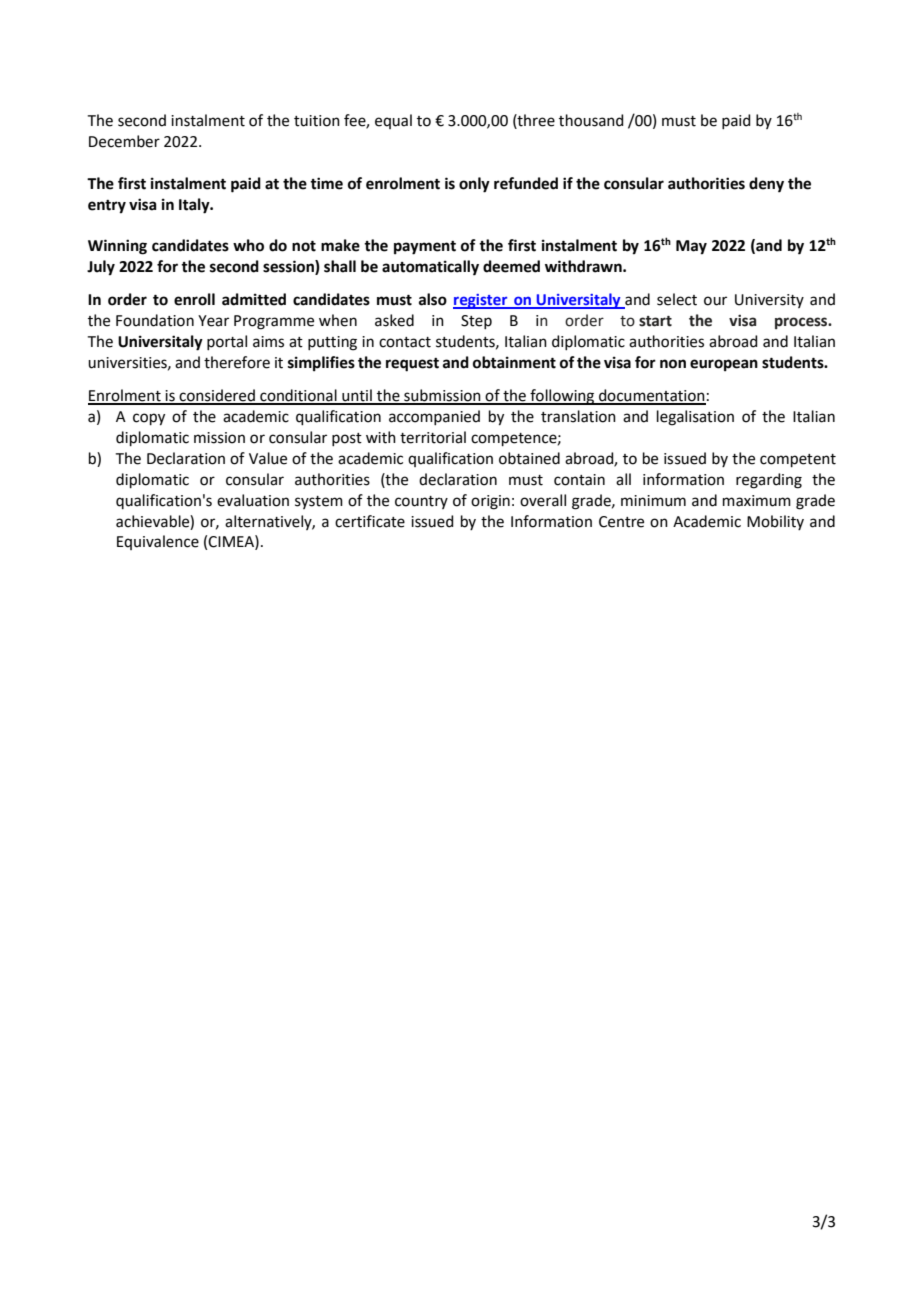 This screenshot has height=1308, width=924. What do you see at coordinates (158, 542) in the screenshot?
I see `Equivalence` at bounding box center [158, 542].
